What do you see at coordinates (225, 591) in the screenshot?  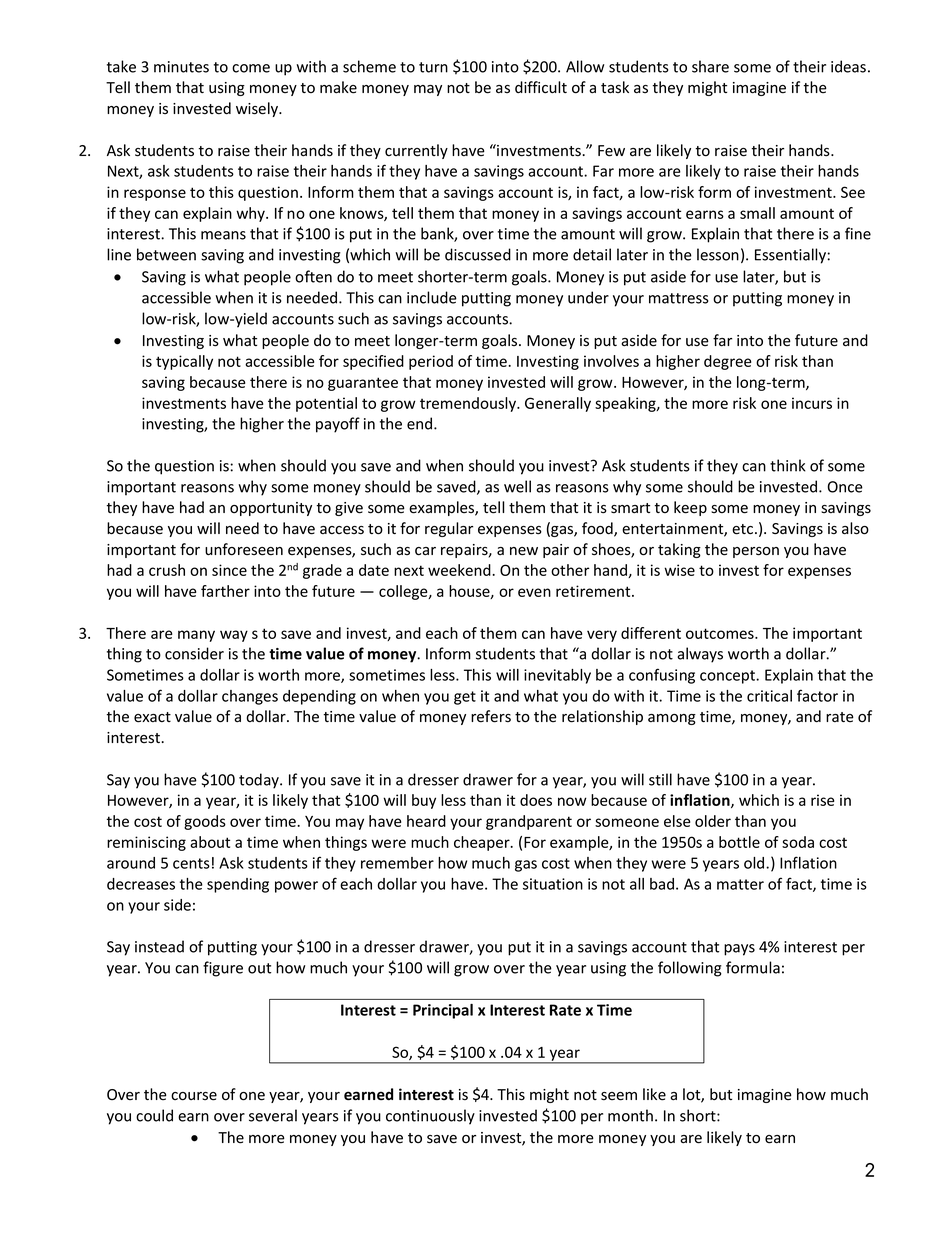 I see `farther` at bounding box center [225, 591].
